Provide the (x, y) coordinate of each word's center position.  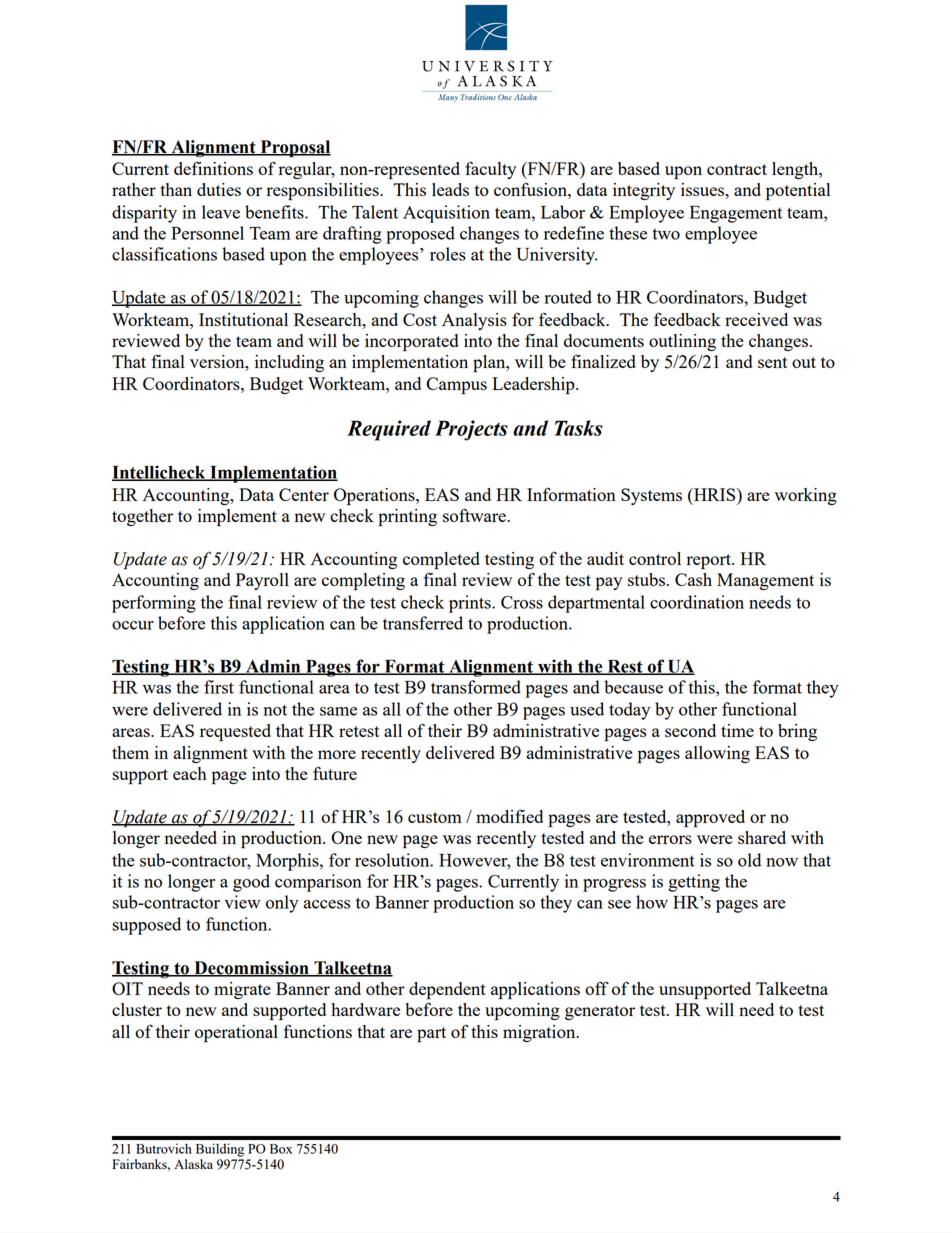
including (289, 363)
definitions (213, 168)
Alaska (193, 1164)
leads (450, 189)
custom (435, 817)
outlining (682, 342)
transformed (476, 687)
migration (540, 1033)
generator (600, 1012)
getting (694, 883)
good (251, 883)
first (219, 687)
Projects (471, 430)
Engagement (736, 214)
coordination (697, 602)
